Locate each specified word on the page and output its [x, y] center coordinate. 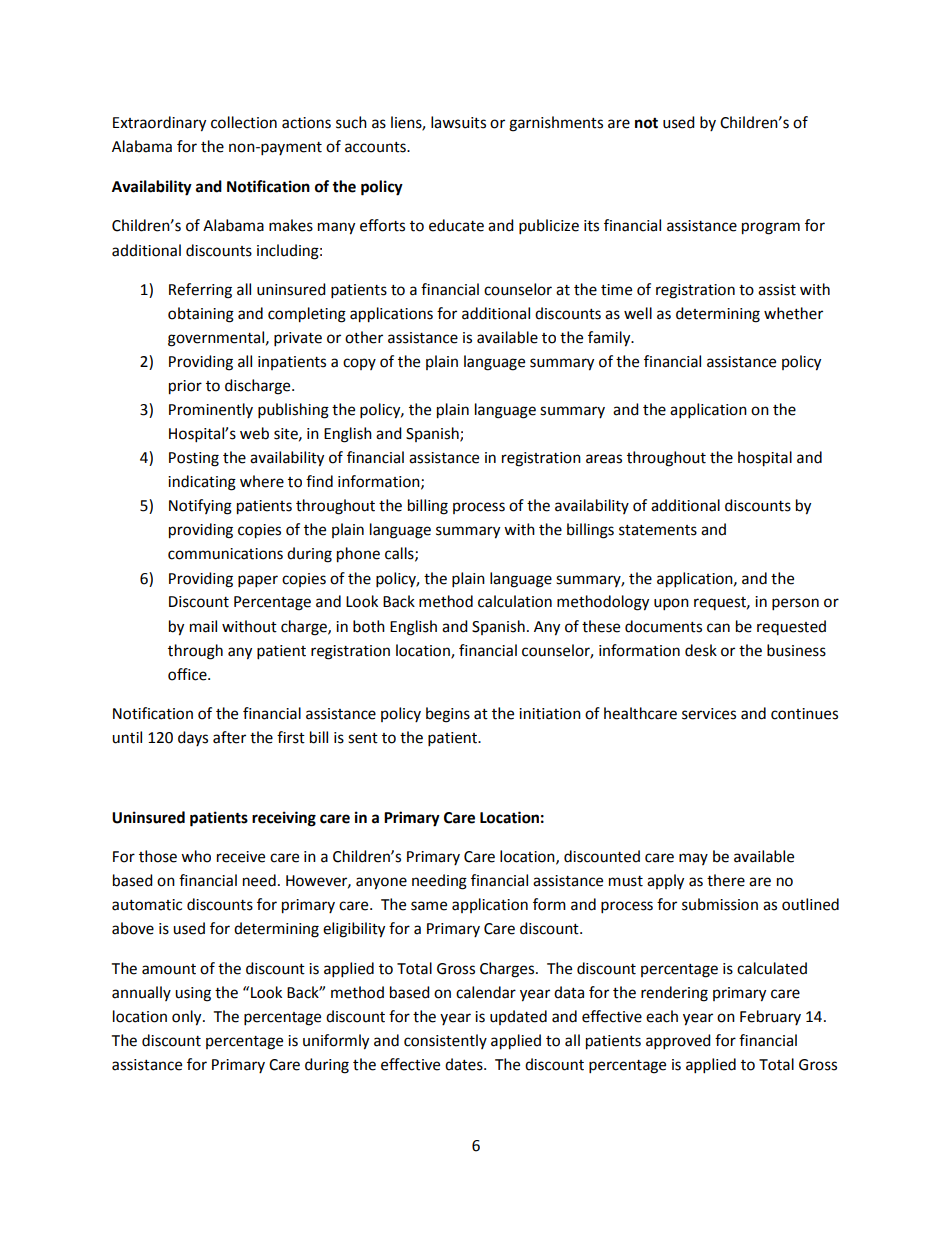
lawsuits [458, 122]
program [771, 228]
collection [244, 122]
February [770, 1017]
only [188, 1018]
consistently [445, 1041]
